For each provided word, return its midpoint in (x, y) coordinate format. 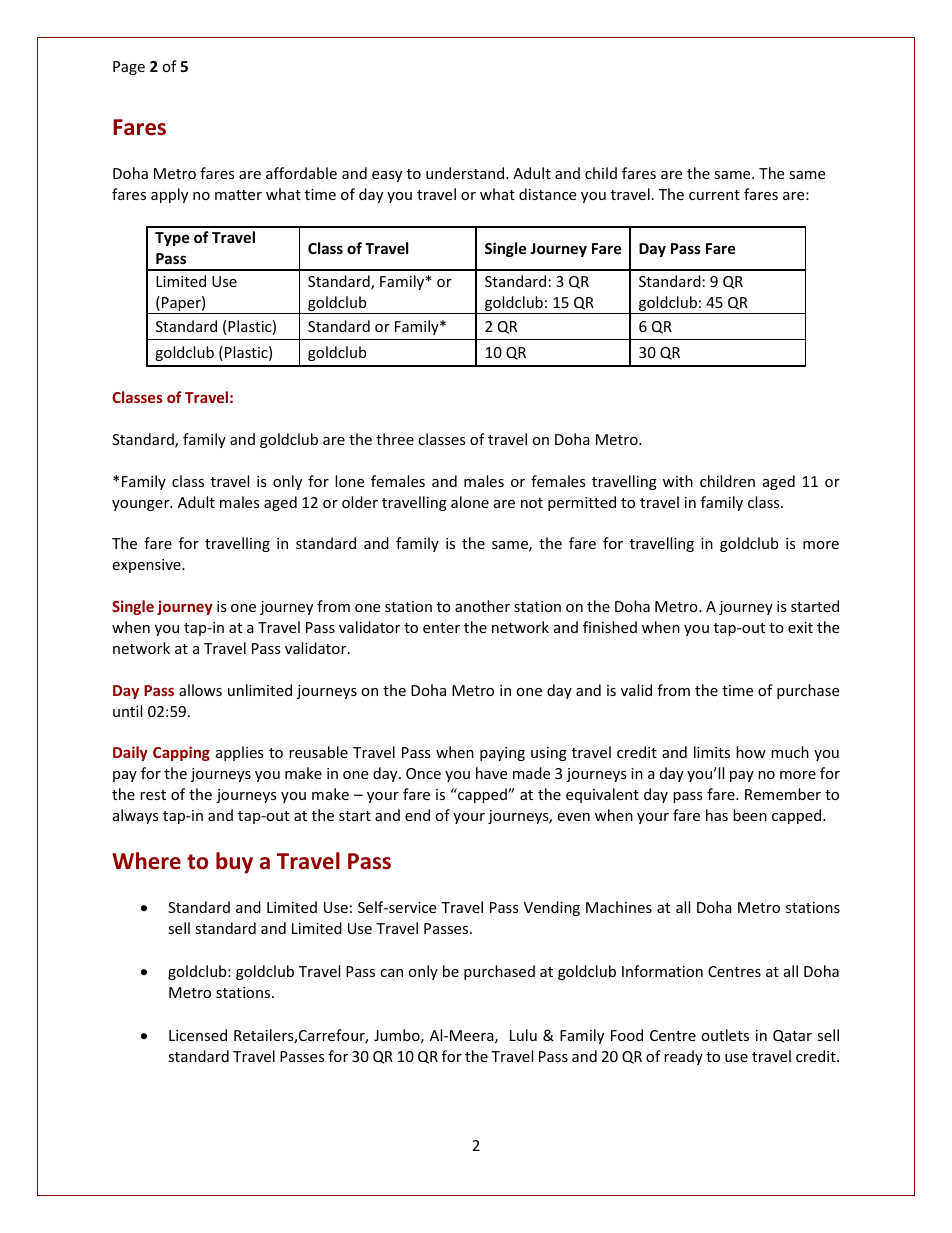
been (750, 815)
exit (800, 627)
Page (129, 68)
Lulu (523, 1035)
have (491, 773)
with (678, 481)
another (482, 606)
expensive (147, 566)
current (714, 195)
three (395, 439)
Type (172, 239)
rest (153, 795)
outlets (725, 1035)
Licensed (198, 1035)
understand (466, 173)
